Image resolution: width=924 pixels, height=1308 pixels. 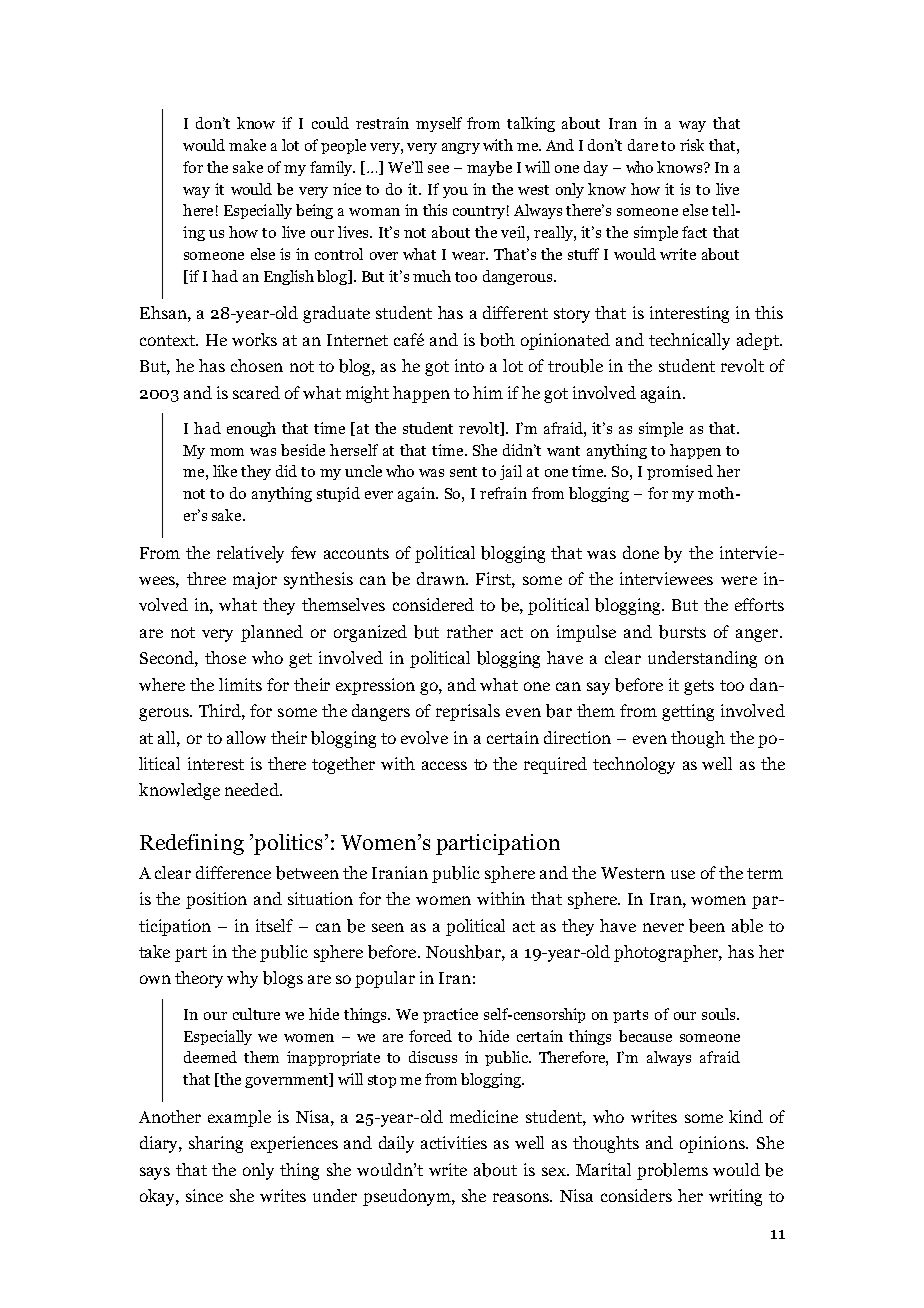 What do you see at coordinates (461, 148) in the screenshot?
I see `angry` at bounding box center [461, 148].
